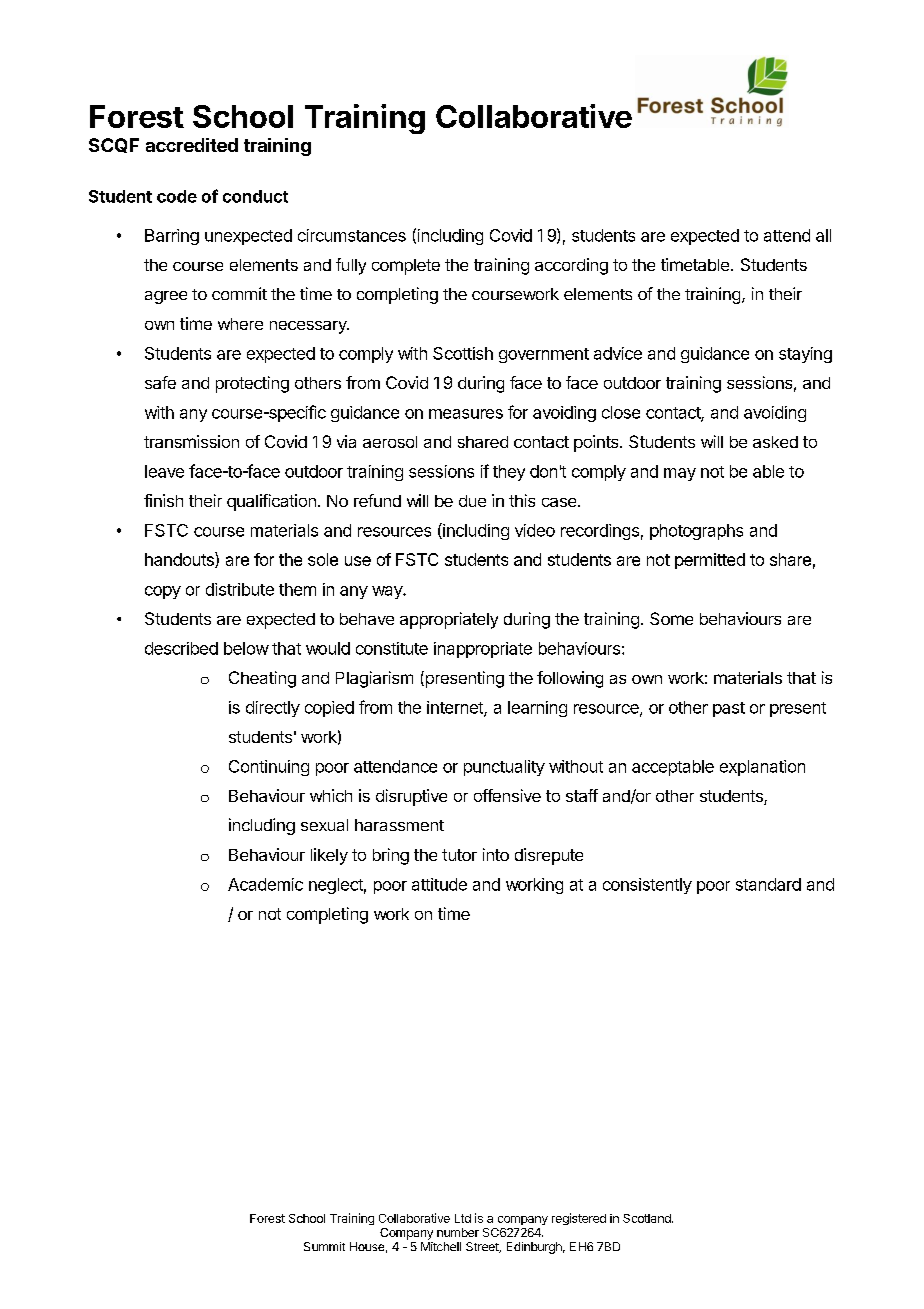 The width and height of the page is (924, 1309). Describe the element at coordinates (571, 266) in the page. I see `according` at that location.
